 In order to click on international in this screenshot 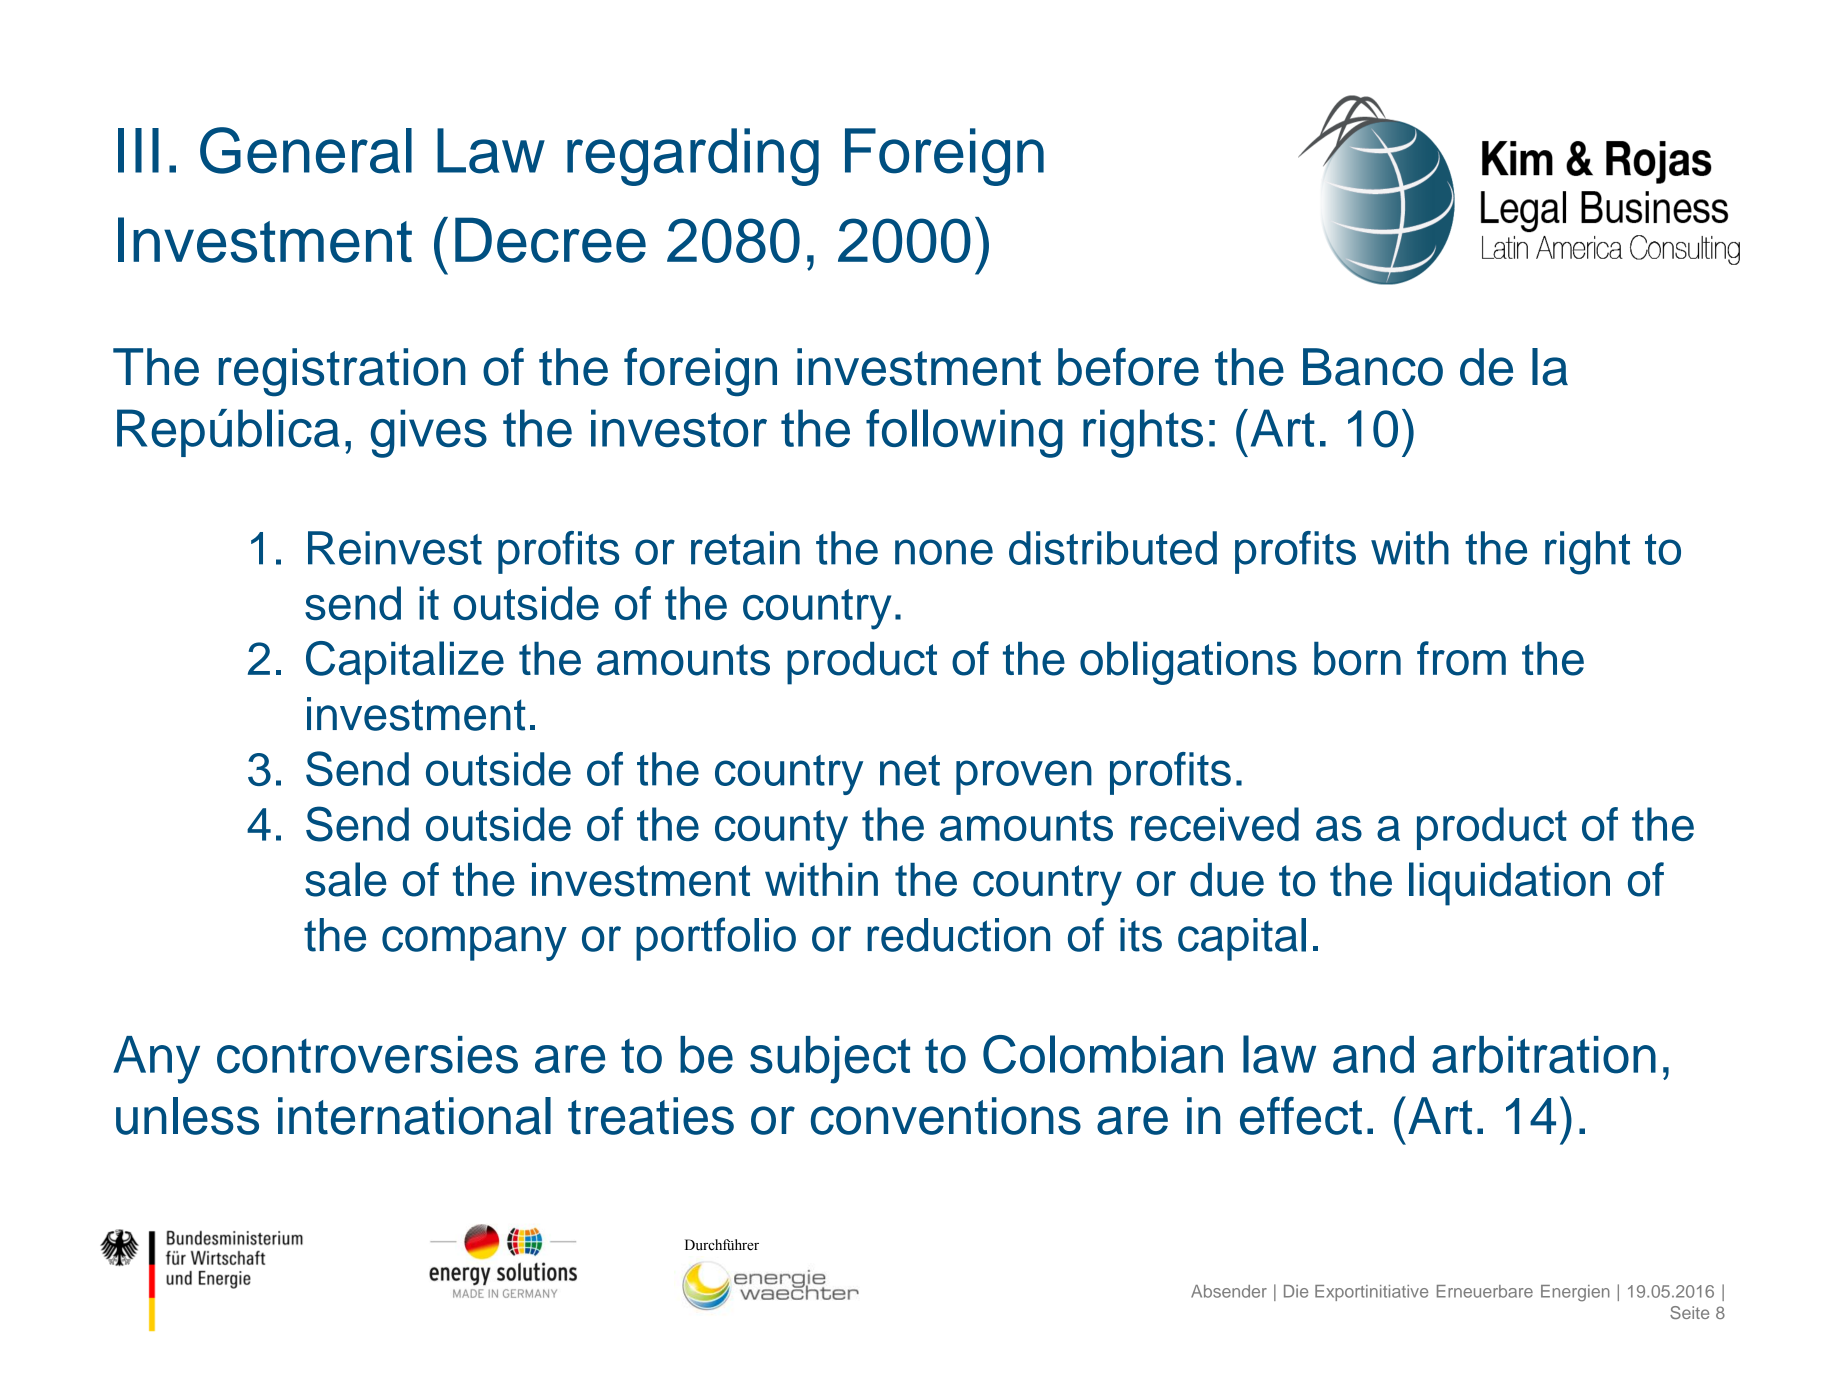, I will do `click(414, 1116)`.
